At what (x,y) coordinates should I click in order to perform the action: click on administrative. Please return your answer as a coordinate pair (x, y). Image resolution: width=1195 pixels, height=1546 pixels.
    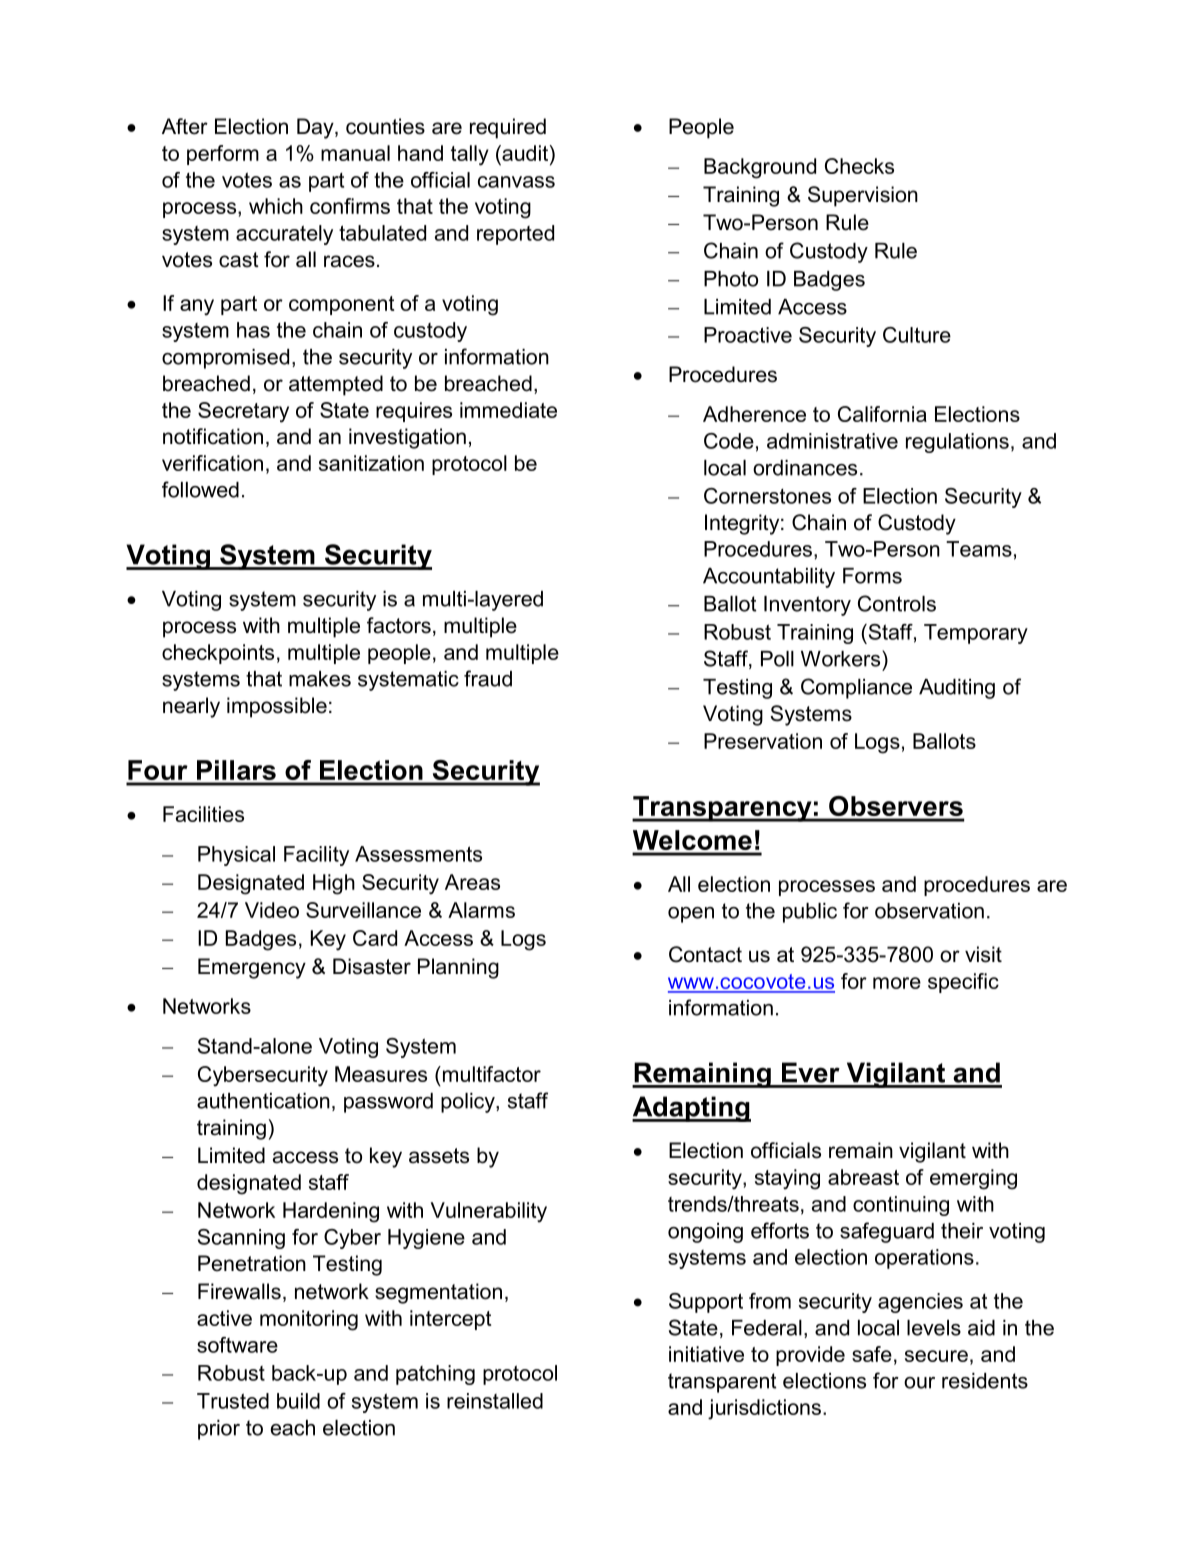
    Looking at the image, I should click on (832, 441).
